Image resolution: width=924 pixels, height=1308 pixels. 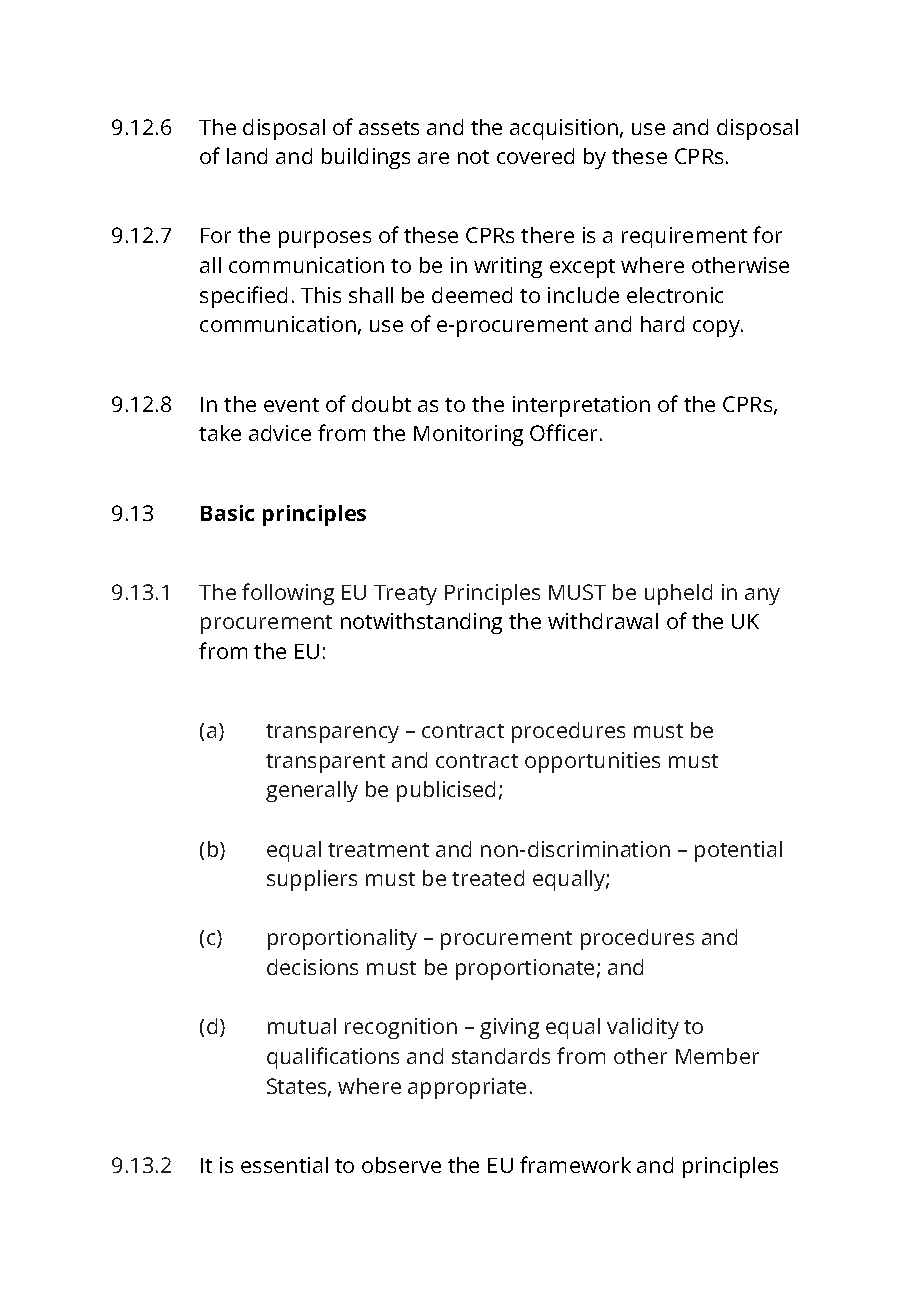 I want to click on treated, so click(x=488, y=878).
